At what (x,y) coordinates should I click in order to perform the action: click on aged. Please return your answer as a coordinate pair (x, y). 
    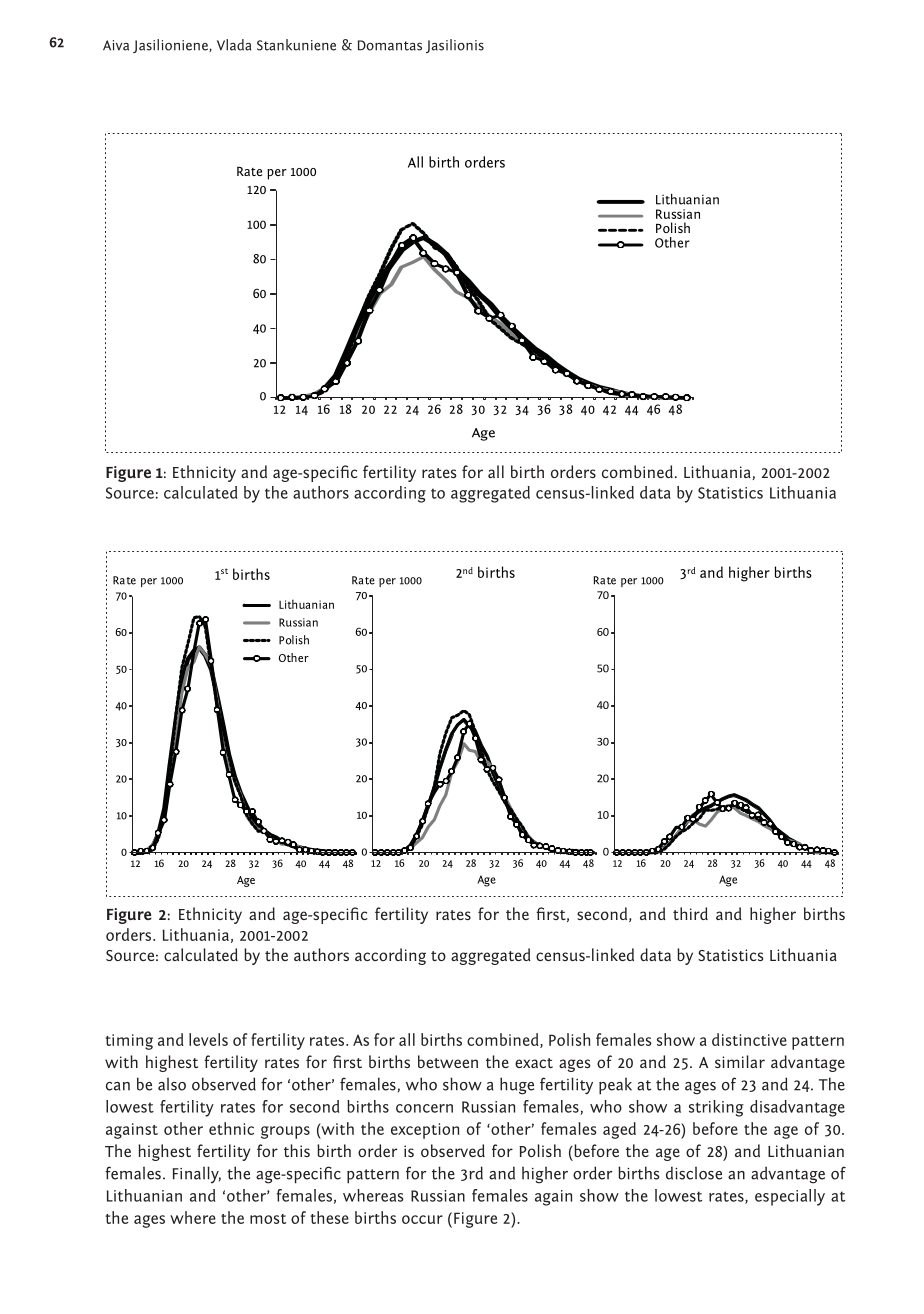
    Looking at the image, I should click on (619, 1130).
